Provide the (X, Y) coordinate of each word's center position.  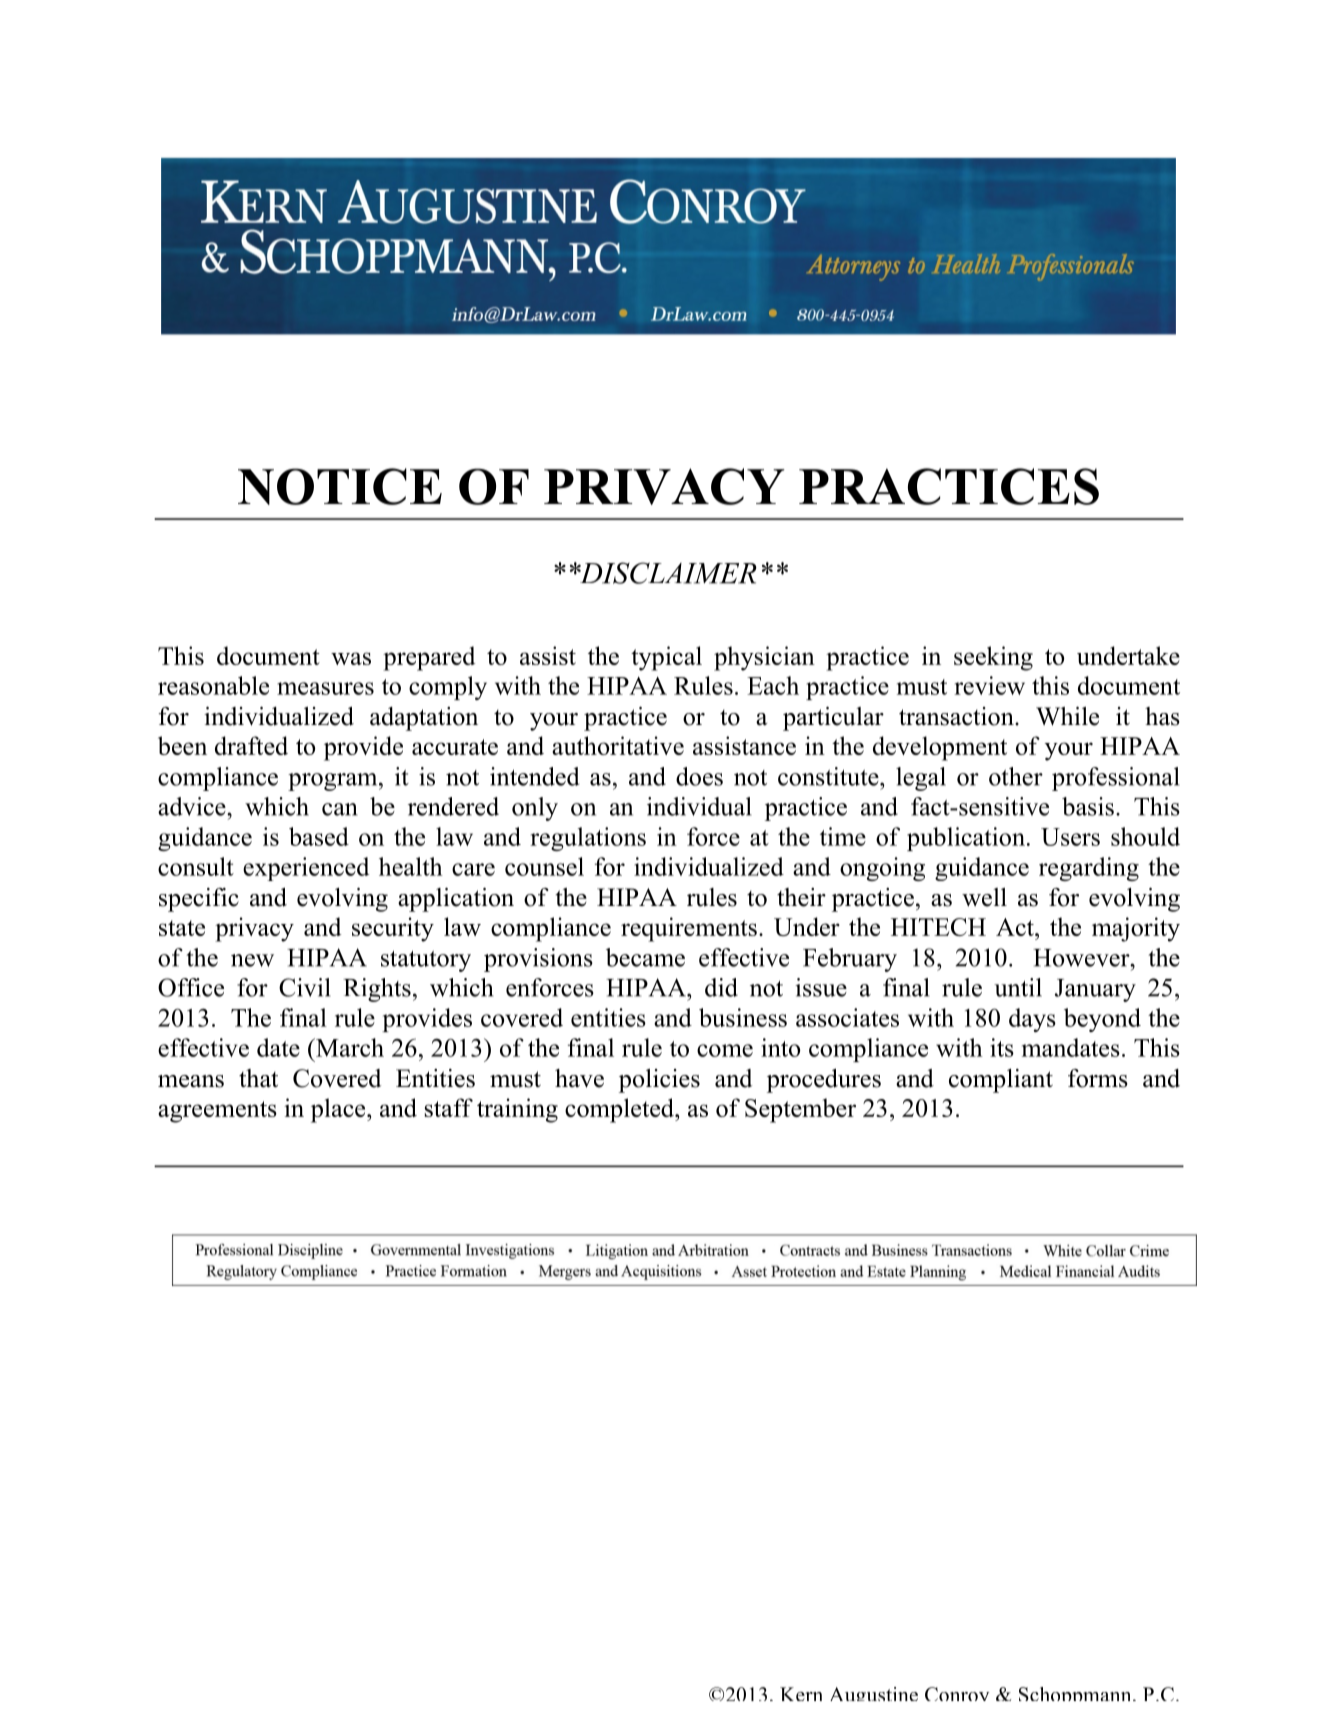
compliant (1001, 1081)
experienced (306, 869)
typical (666, 658)
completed (620, 1110)
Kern (801, 1694)
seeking (993, 658)
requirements (689, 929)
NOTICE (340, 486)
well (984, 897)
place (339, 1110)
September (800, 1110)
